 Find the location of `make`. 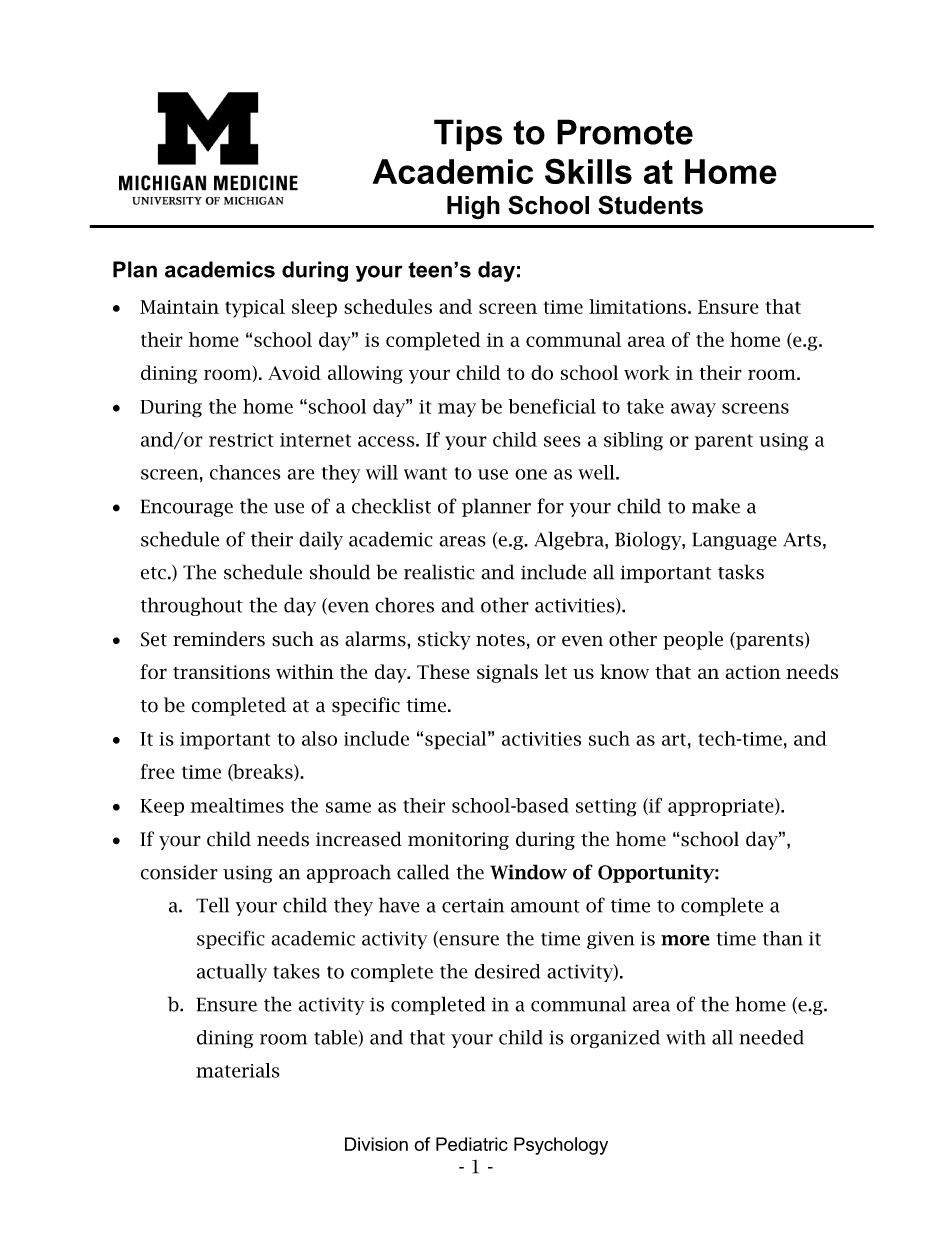

make is located at coordinates (716, 506).
